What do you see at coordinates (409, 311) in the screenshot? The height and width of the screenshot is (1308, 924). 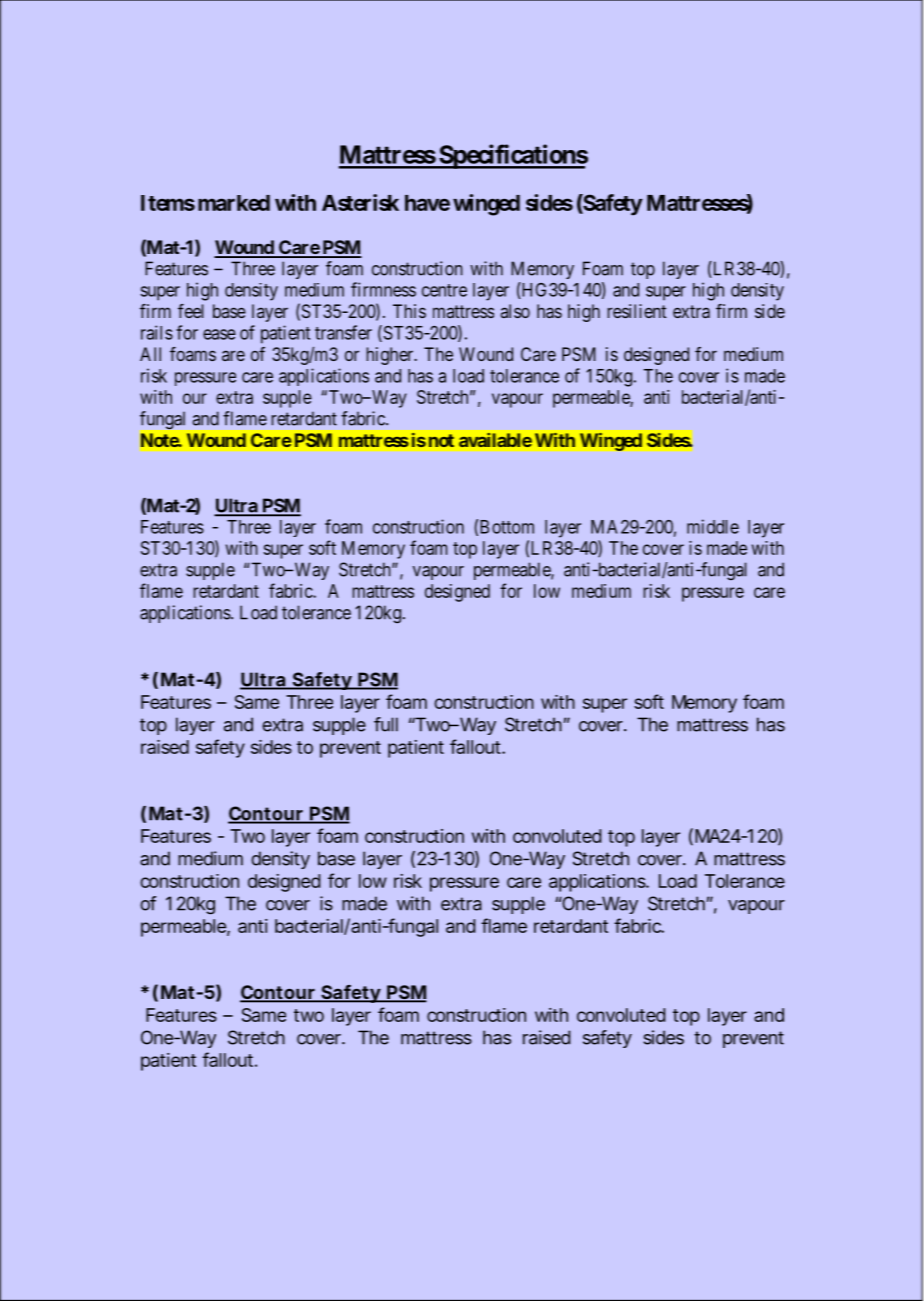 I see `This` at bounding box center [409, 311].
